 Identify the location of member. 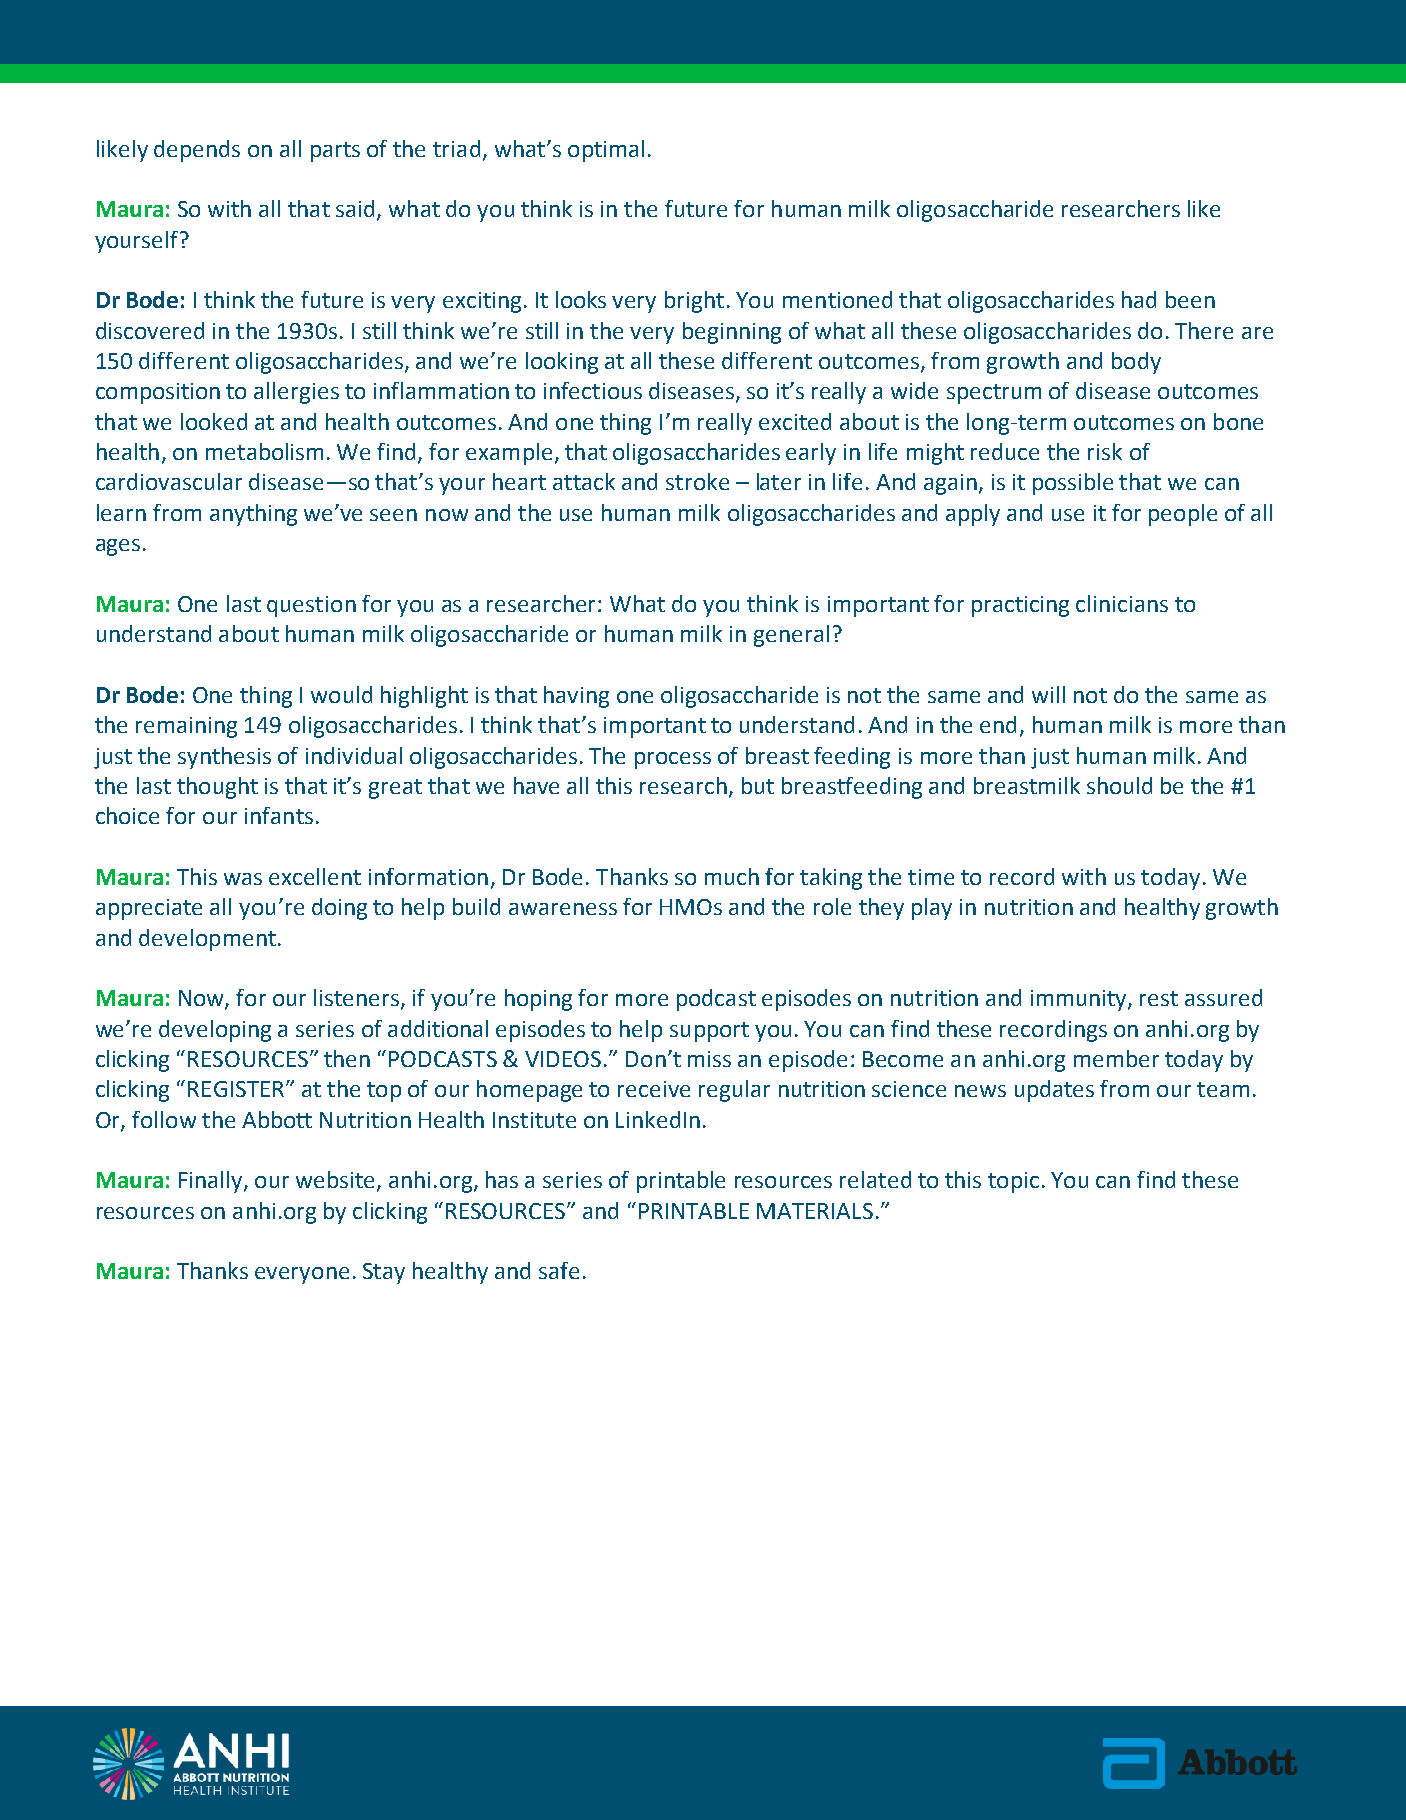
(1116, 1058).
